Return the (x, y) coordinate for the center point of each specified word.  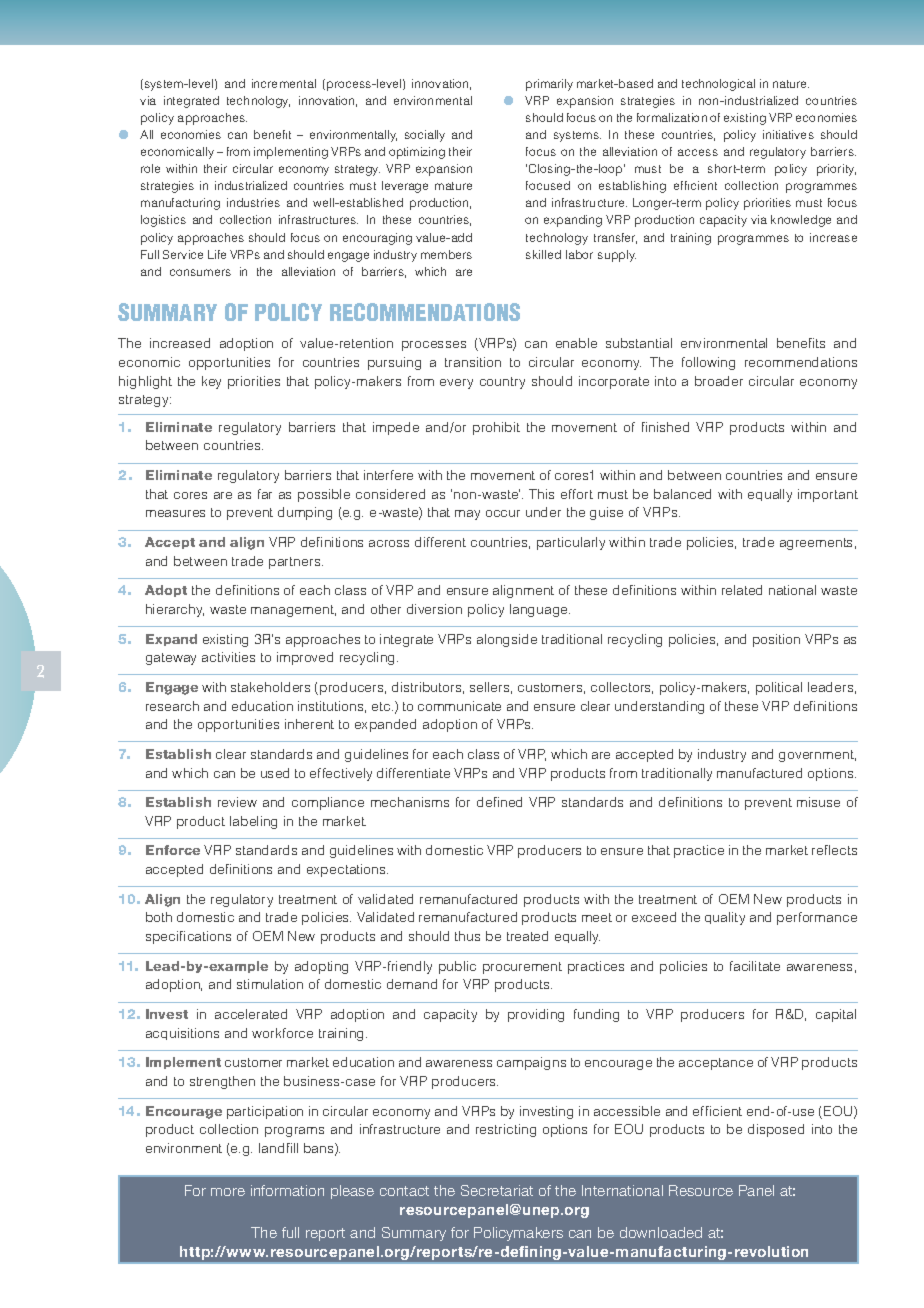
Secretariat (497, 1190)
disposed (776, 1130)
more (228, 1192)
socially (425, 136)
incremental (284, 83)
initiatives (788, 134)
